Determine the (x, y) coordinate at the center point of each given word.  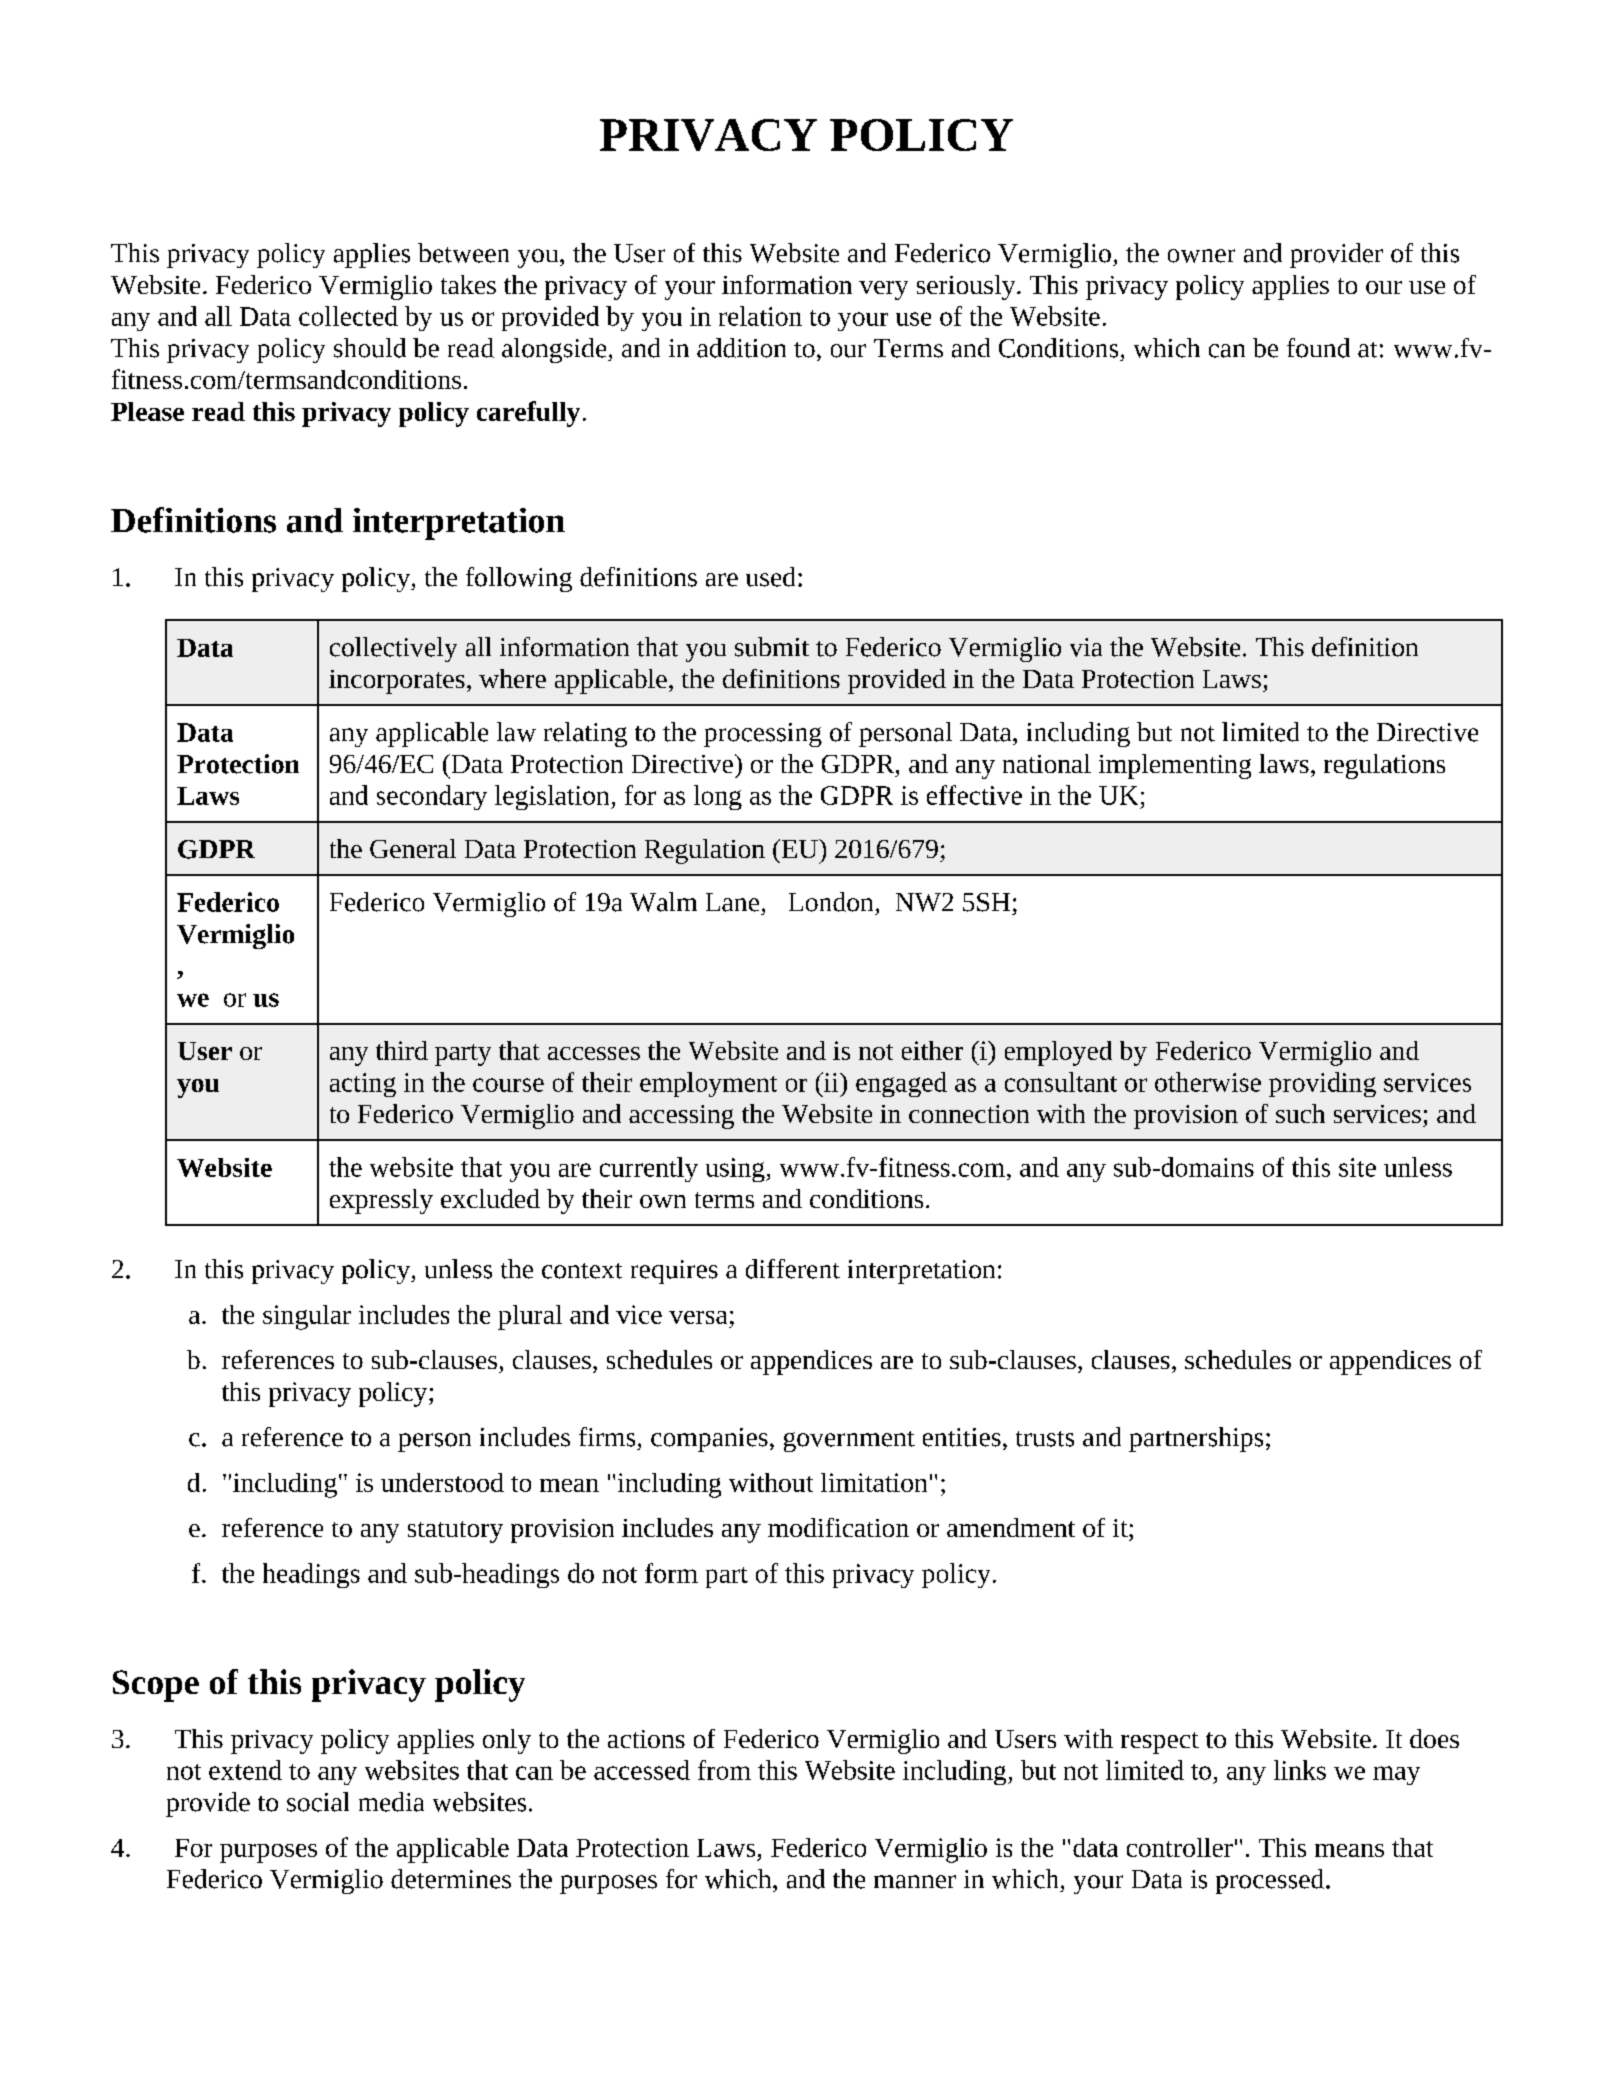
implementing (1175, 766)
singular (307, 1317)
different (793, 1269)
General (413, 848)
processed (1271, 1881)
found (1318, 348)
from (724, 1770)
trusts (1045, 1439)
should (370, 348)
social (318, 1802)
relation (760, 316)
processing (763, 735)
